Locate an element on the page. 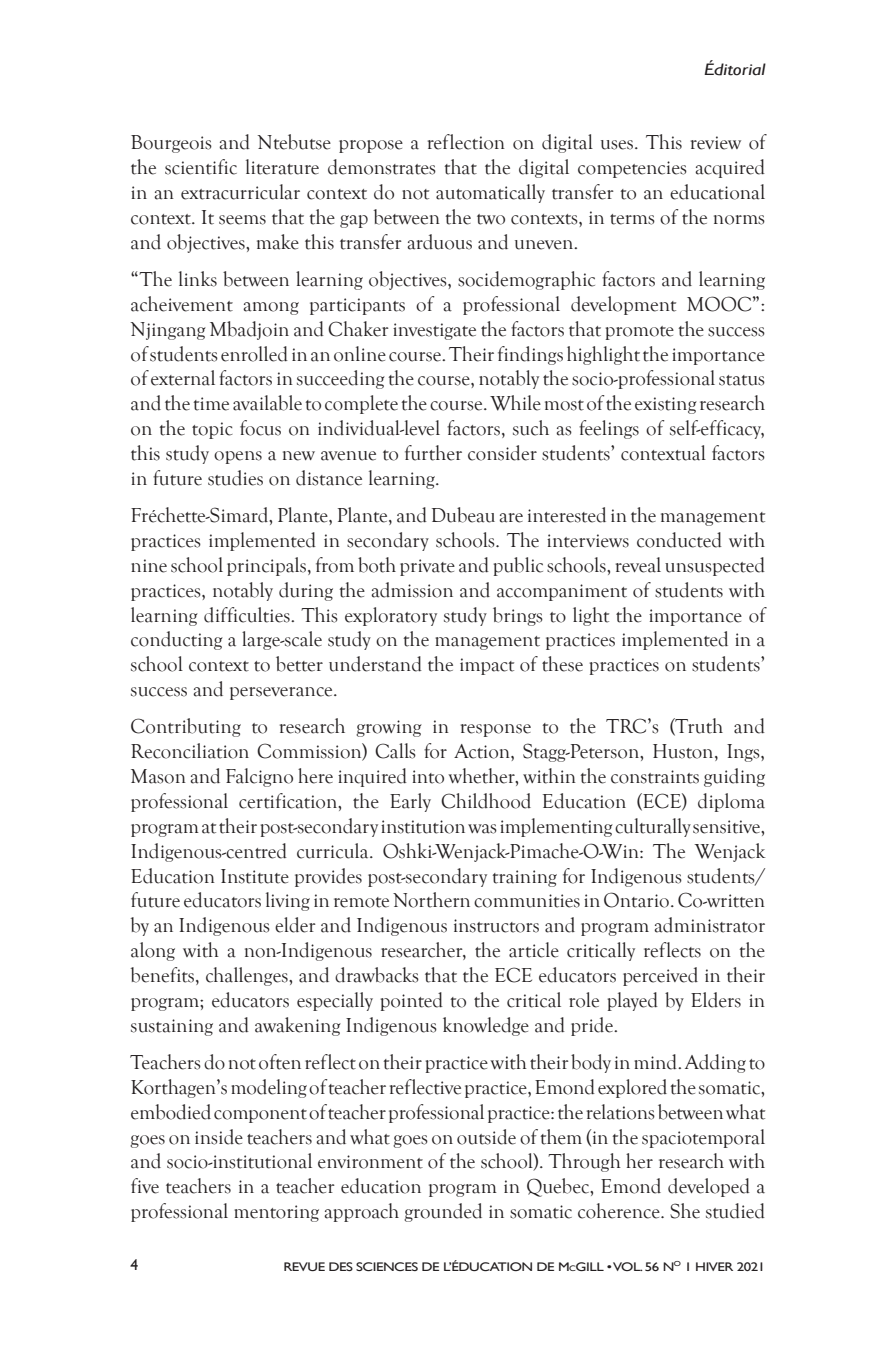 The width and height of the image is (896, 1345). investigate is located at coordinates (434, 331).
